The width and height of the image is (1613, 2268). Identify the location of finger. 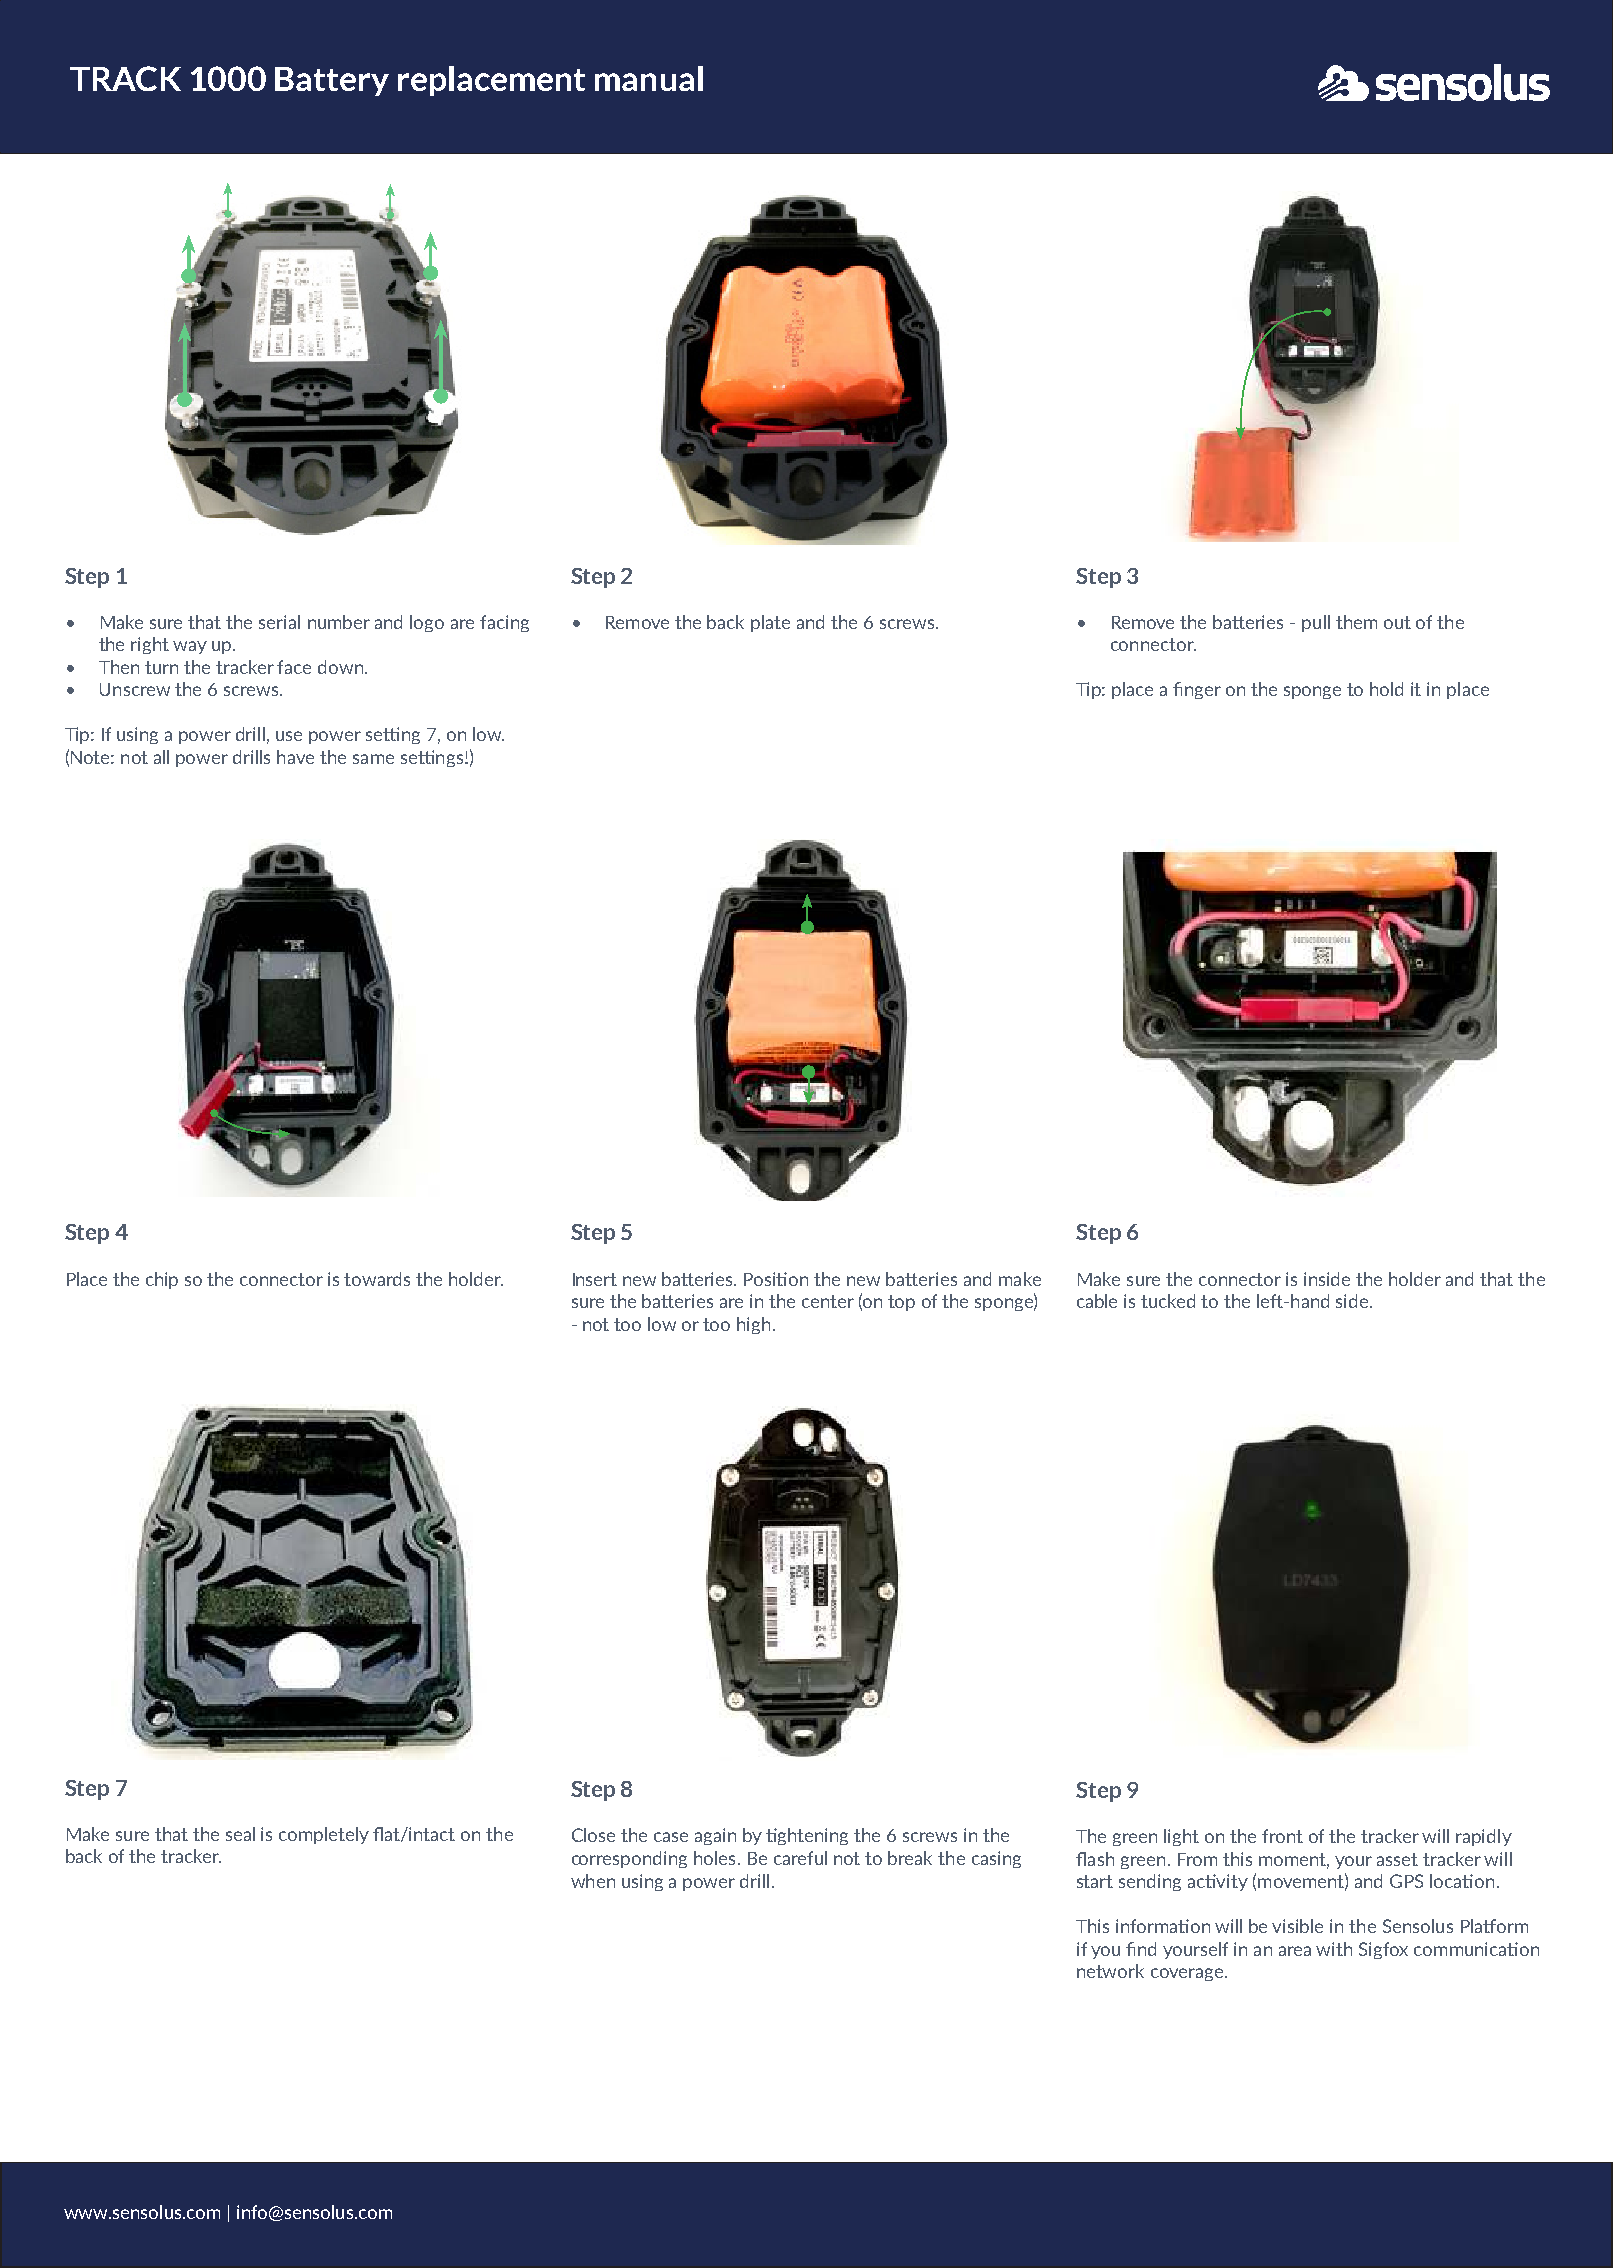
(1197, 690).
